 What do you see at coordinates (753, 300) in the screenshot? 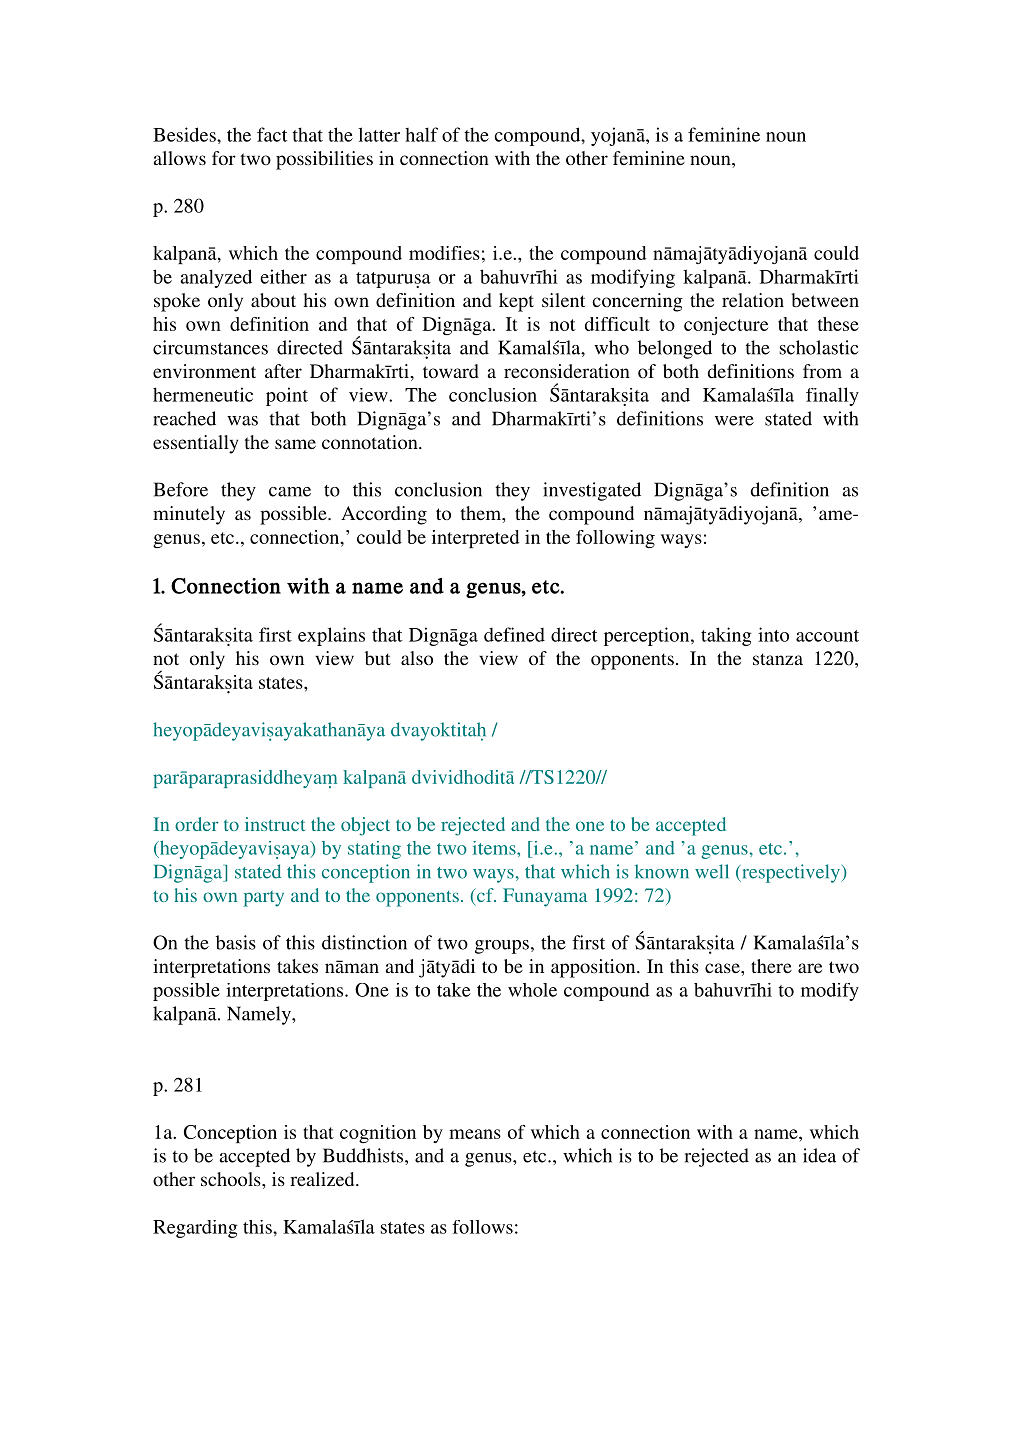
I see `relation` at bounding box center [753, 300].
